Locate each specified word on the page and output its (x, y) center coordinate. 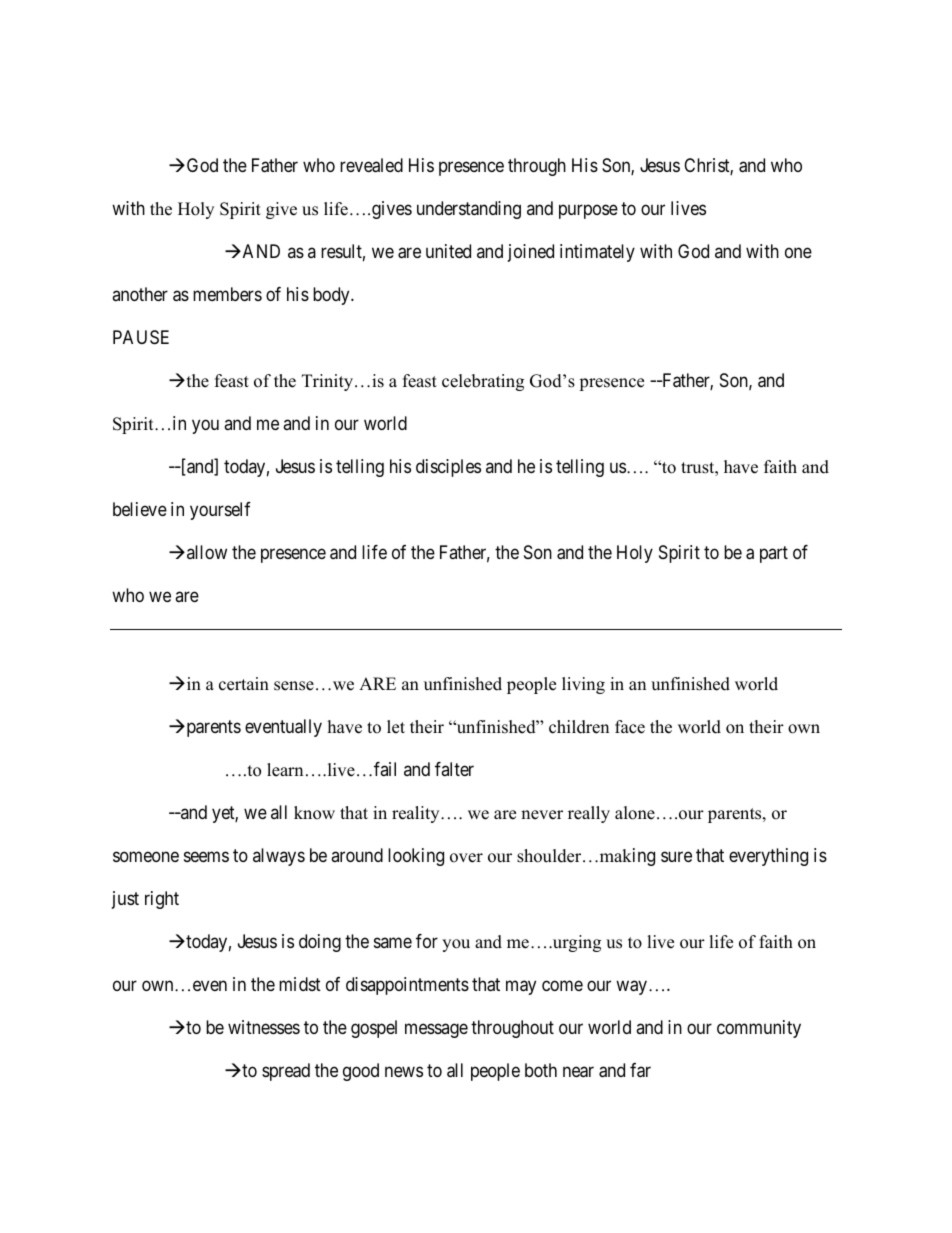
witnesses (264, 1027)
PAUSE (141, 337)
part (774, 554)
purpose (588, 211)
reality (417, 814)
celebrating (483, 382)
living (583, 685)
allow (207, 552)
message (436, 1031)
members (227, 294)
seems (206, 857)
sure (676, 857)
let (396, 727)
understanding (469, 210)
